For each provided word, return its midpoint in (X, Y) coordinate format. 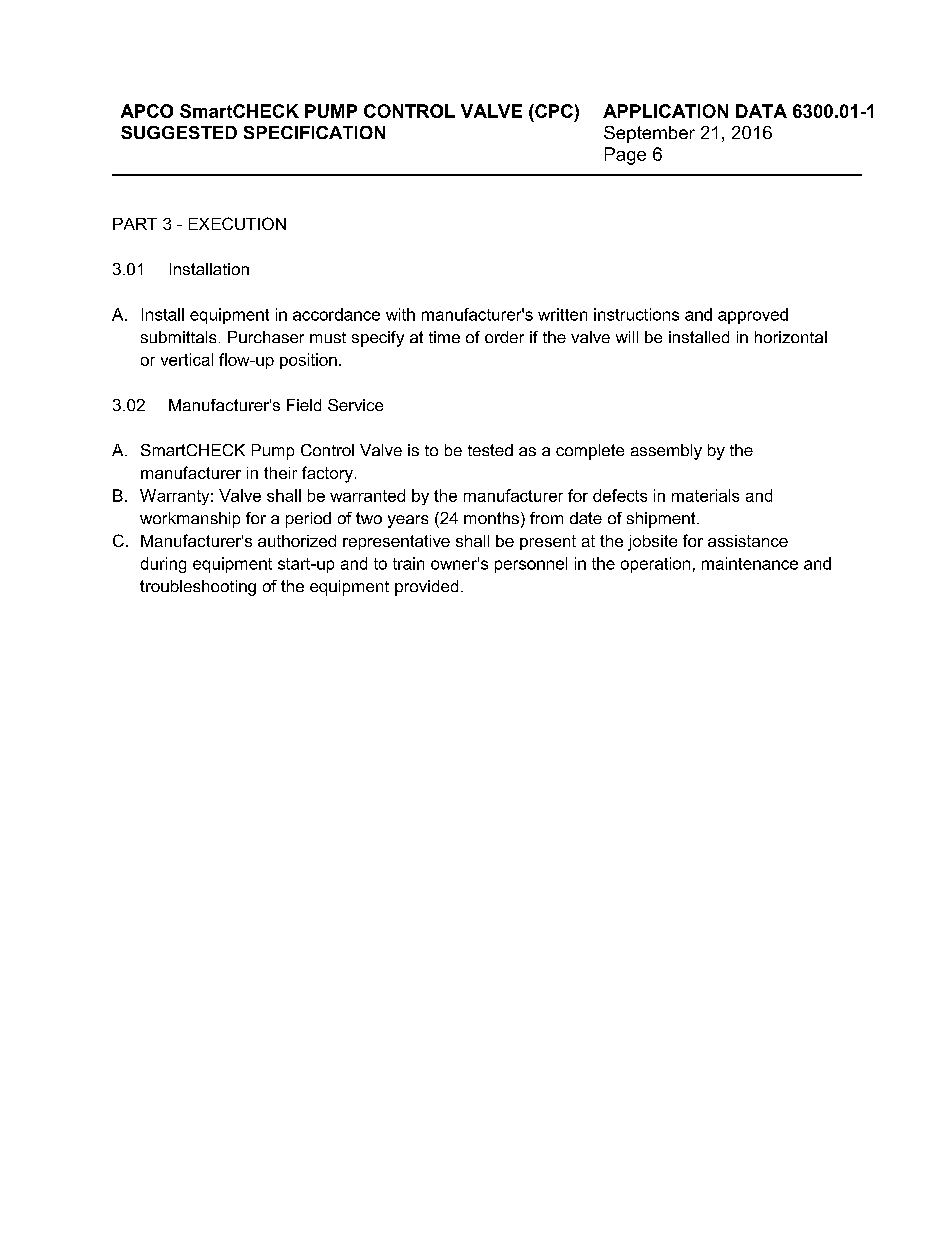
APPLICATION (665, 111)
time (444, 337)
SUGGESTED (179, 132)
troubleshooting (198, 588)
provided (426, 588)
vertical (187, 359)
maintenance (750, 563)
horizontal (791, 337)
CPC (553, 111)
